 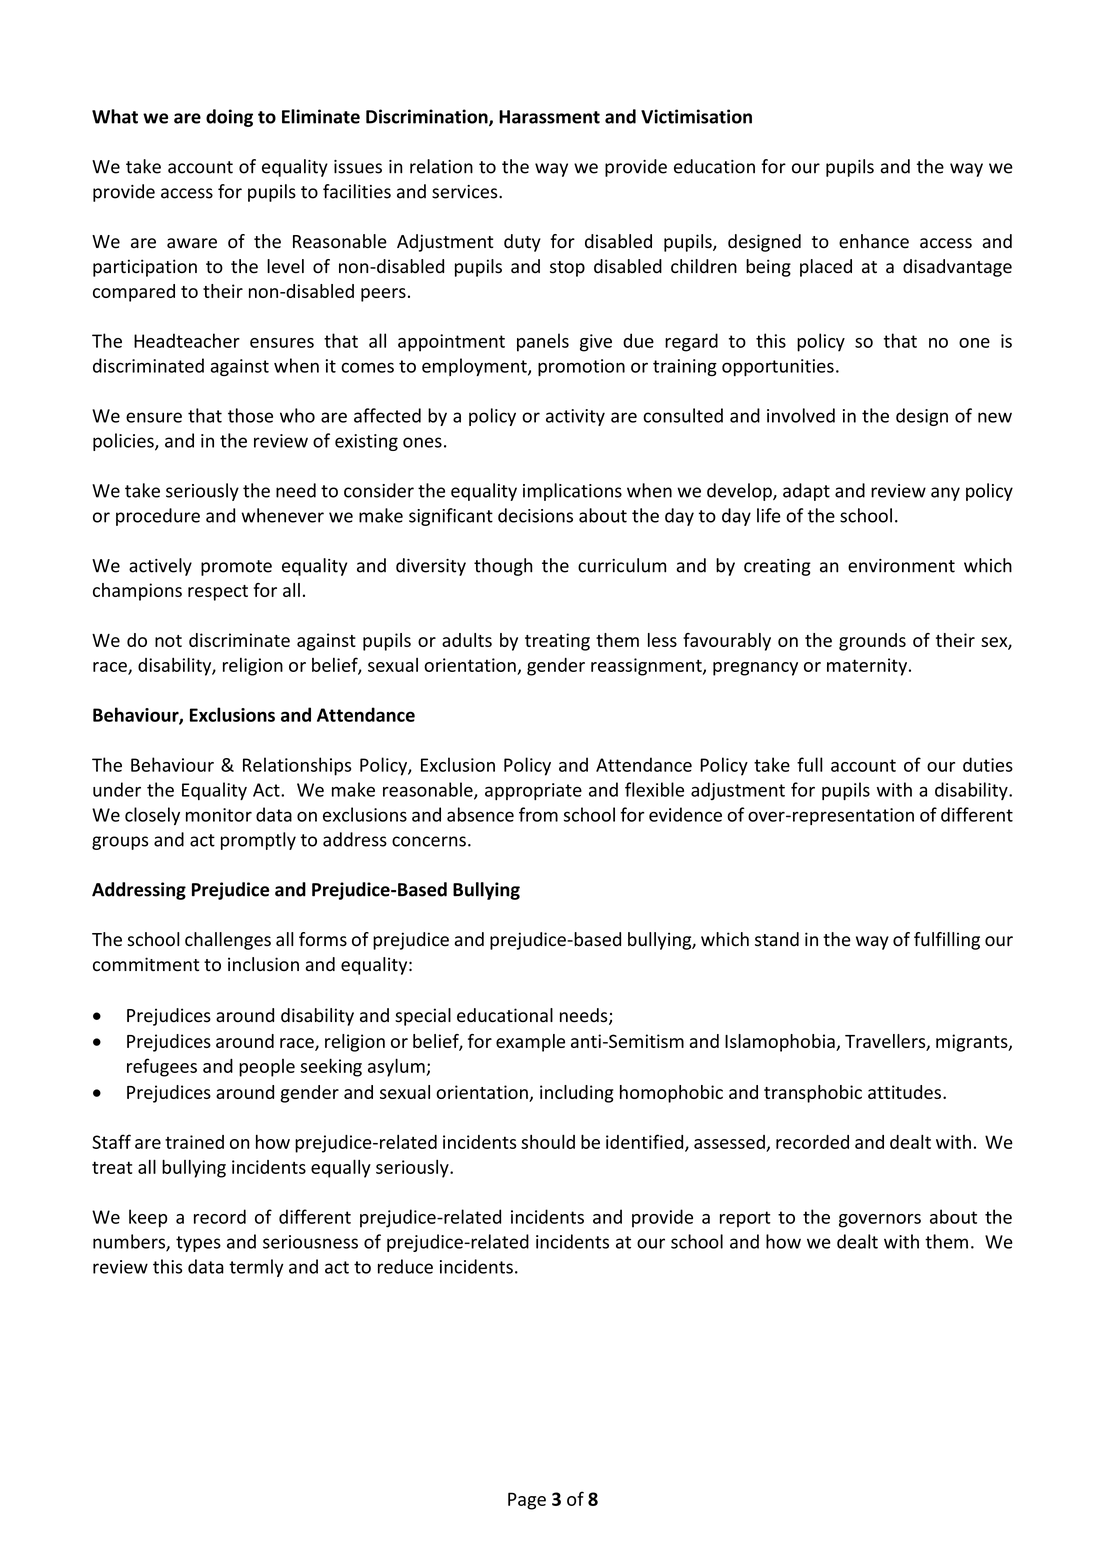 What do you see at coordinates (503, 567) in the image?
I see `though` at bounding box center [503, 567].
